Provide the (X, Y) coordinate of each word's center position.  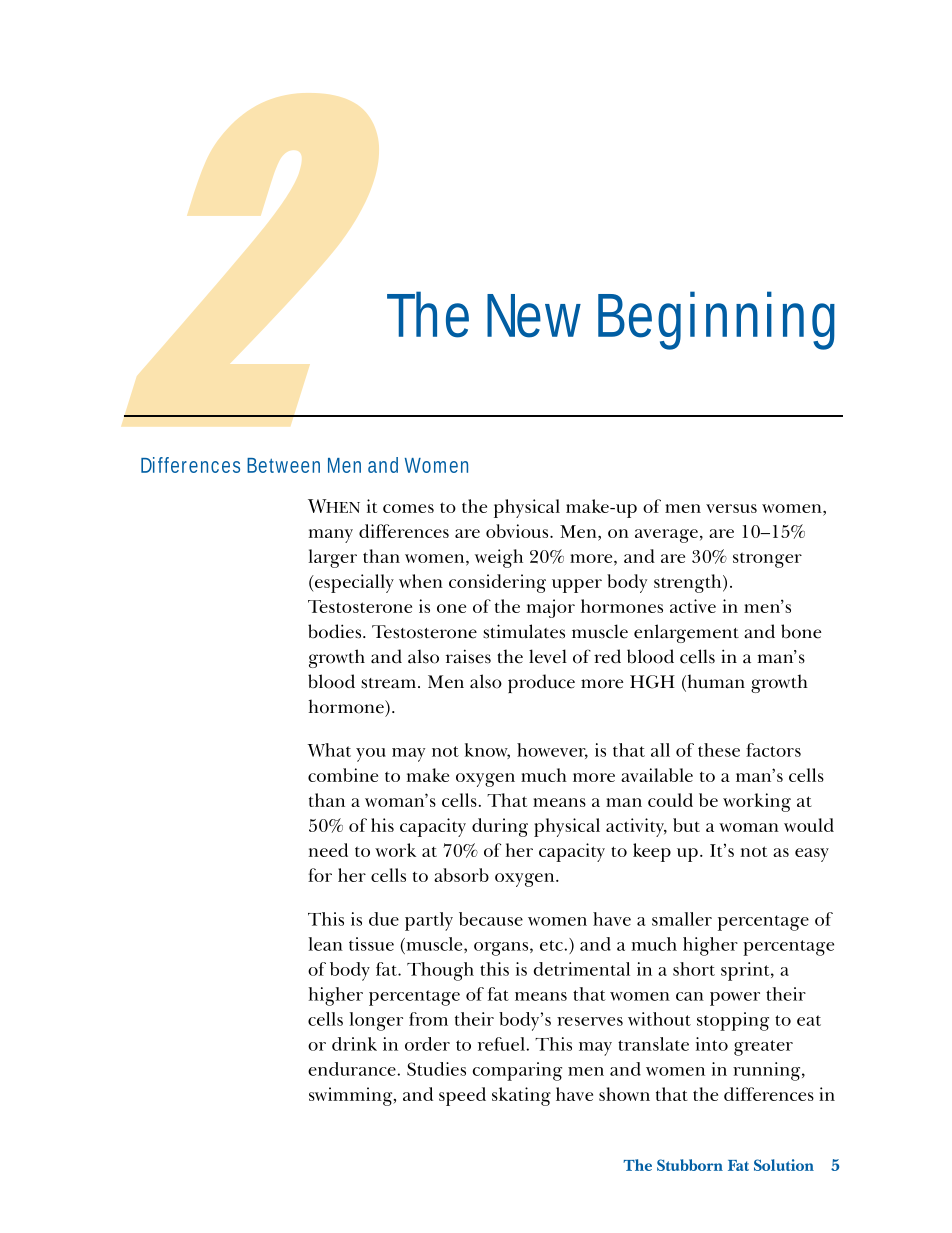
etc (552, 945)
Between (283, 465)
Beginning (716, 320)
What (329, 750)
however (552, 751)
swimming (352, 1096)
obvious (518, 531)
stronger (767, 560)
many (331, 536)
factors (773, 750)
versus (731, 508)
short (694, 969)
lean (326, 944)
